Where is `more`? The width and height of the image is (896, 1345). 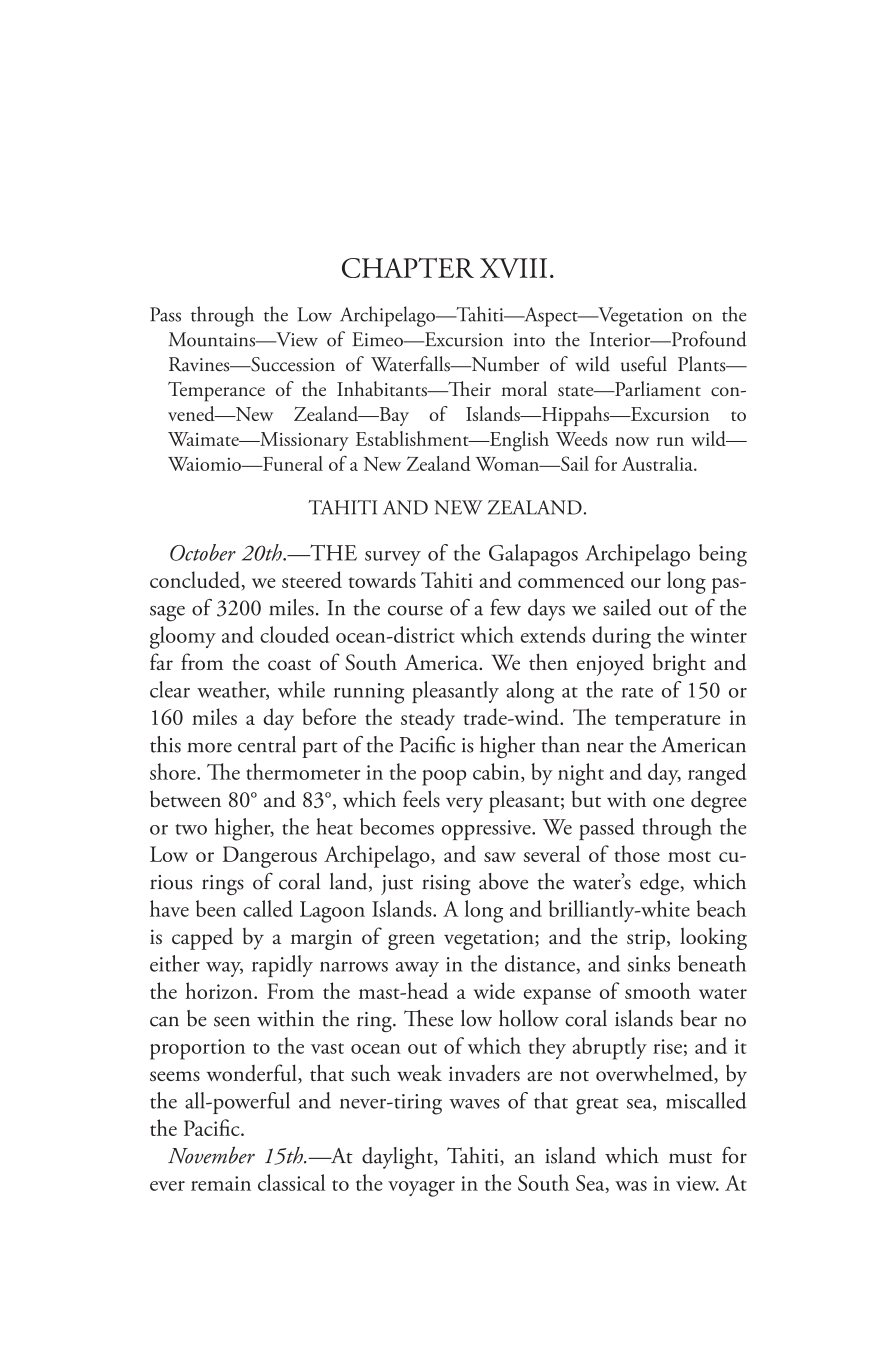 more is located at coordinates (209, 747).
